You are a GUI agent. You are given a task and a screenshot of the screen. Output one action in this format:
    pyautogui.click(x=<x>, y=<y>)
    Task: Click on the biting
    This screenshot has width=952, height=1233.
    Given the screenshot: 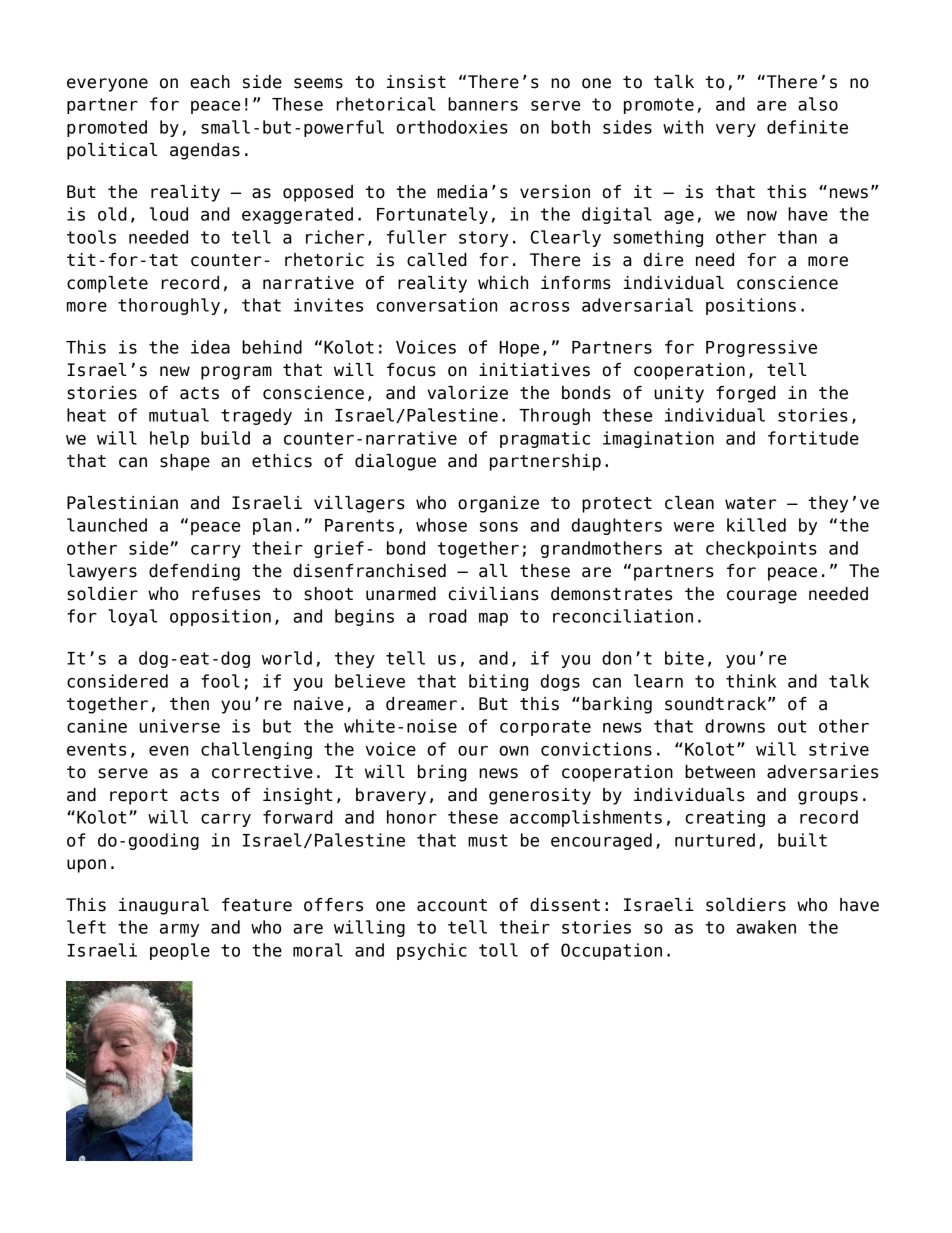 What is the action you would take?
    pyautogui.click(x=498, y=682)
